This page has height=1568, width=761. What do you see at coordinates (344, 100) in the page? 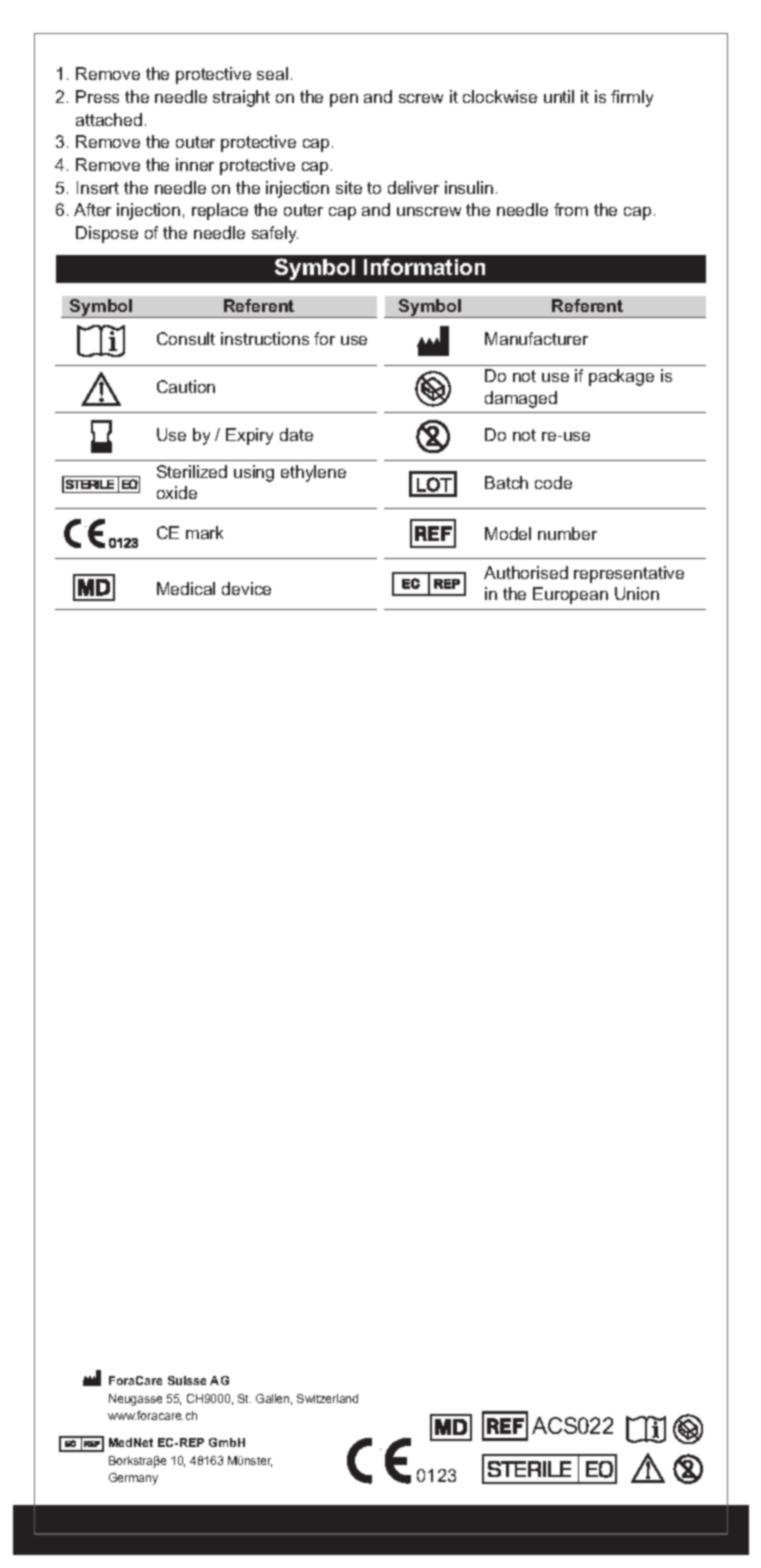
I see `pen` at bounding box center [344, 100].
